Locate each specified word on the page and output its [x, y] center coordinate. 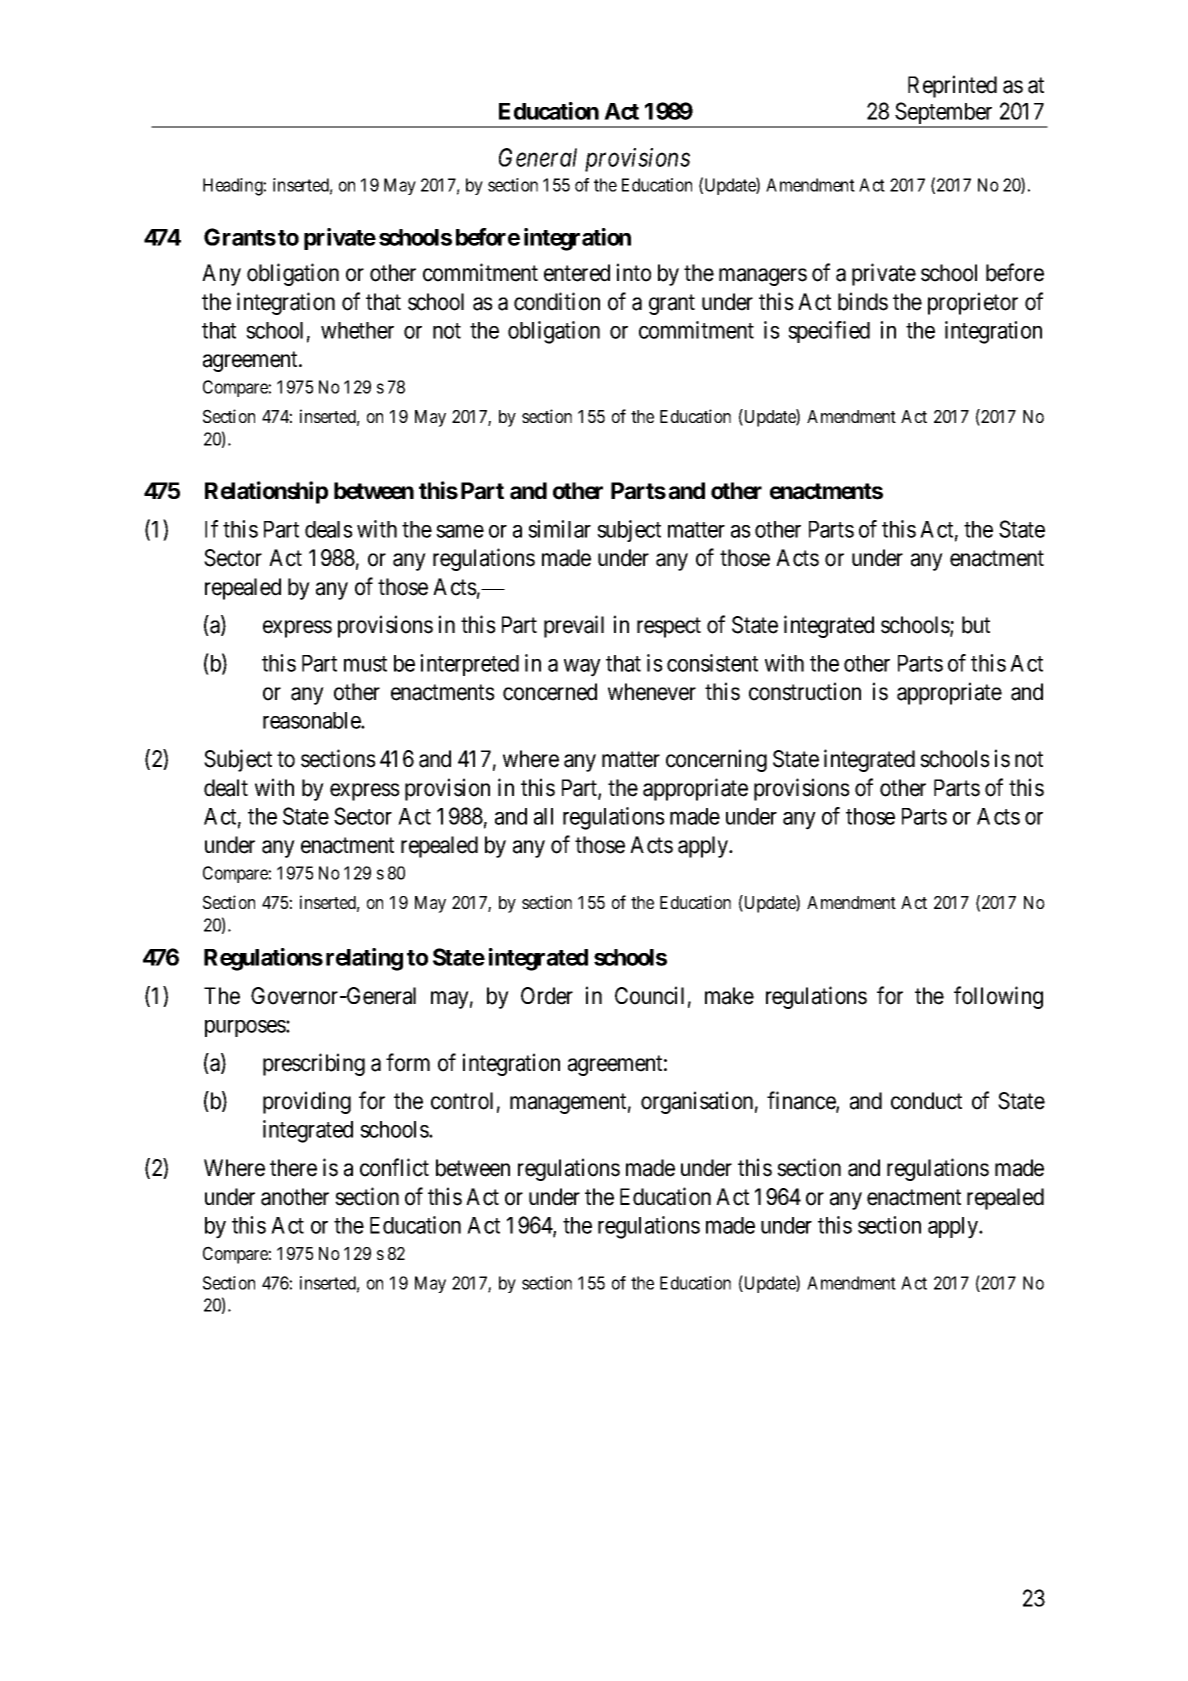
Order [547, 996]
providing [307, 1102]
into [633, 272]
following [998, 997]
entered [577, 273]
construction [805, 691]
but [976, 625]
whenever [652, 692]
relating [364, 959]
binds [863, 301]
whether [357, 330]
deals [329, 529]
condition [557, 301]
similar [559, 529]
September [944, 114]
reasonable [312, 720]
